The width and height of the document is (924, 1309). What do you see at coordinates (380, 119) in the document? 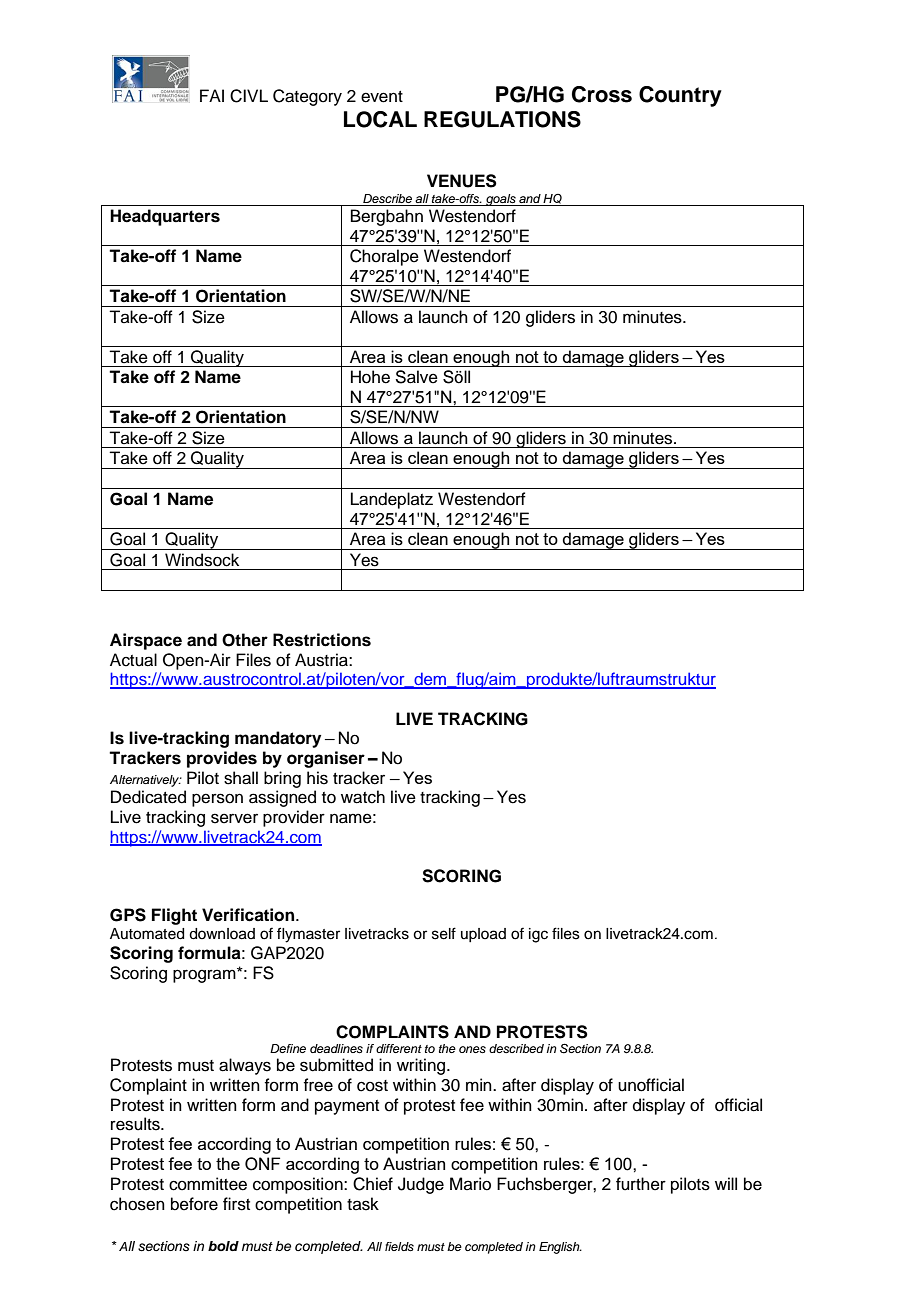
I see `LOCAL` at bounding box center [380, 119].
